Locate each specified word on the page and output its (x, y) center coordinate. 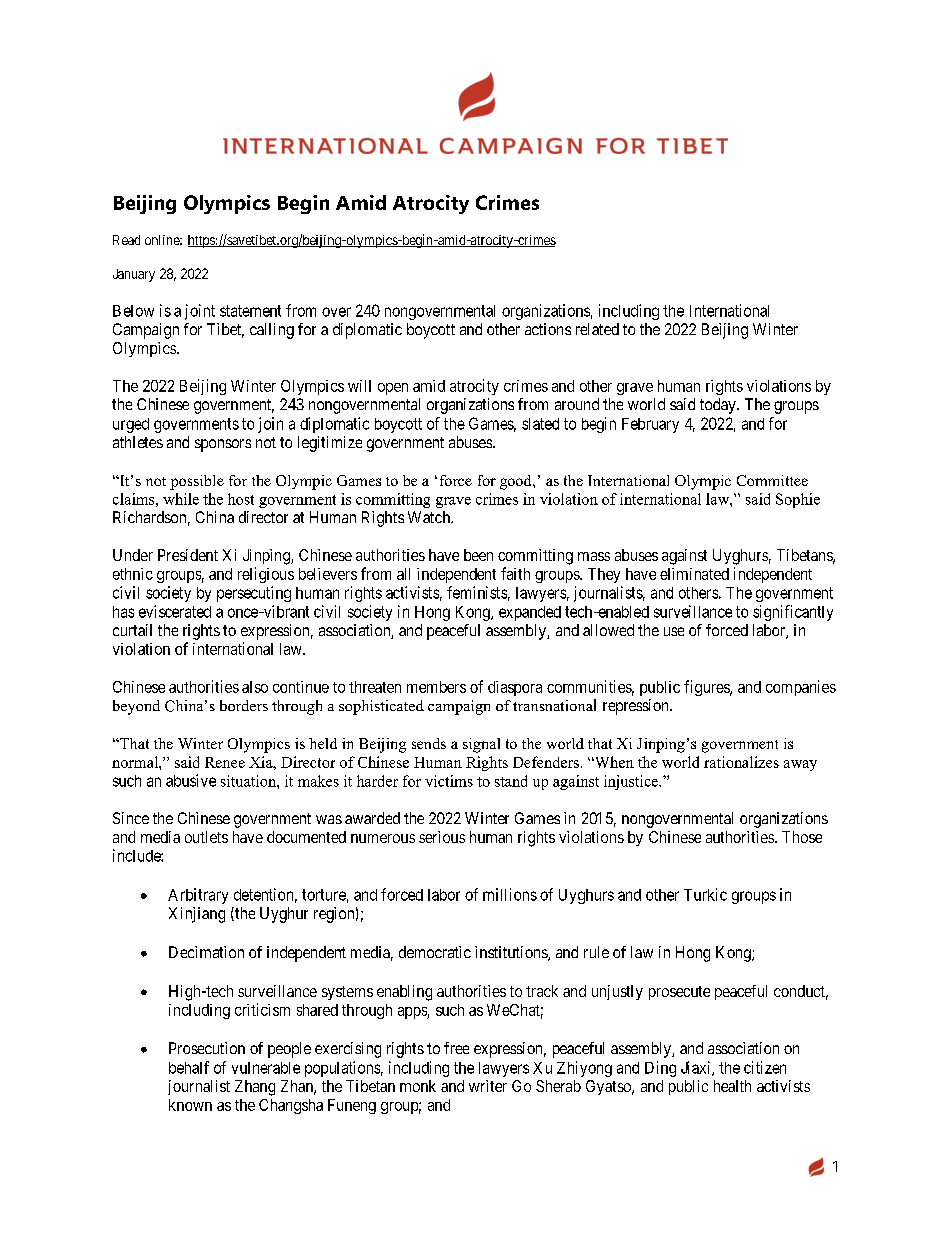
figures (707, 688)
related (597, 329)
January (134, 275)
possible (197, 482)
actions (548, 329)
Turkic (705, 894)
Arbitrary (198, 896)
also (255, 687)
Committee (772, 480)
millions (510, 894)
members (436, 687)
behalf (189, 1067)
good (517, 482)
